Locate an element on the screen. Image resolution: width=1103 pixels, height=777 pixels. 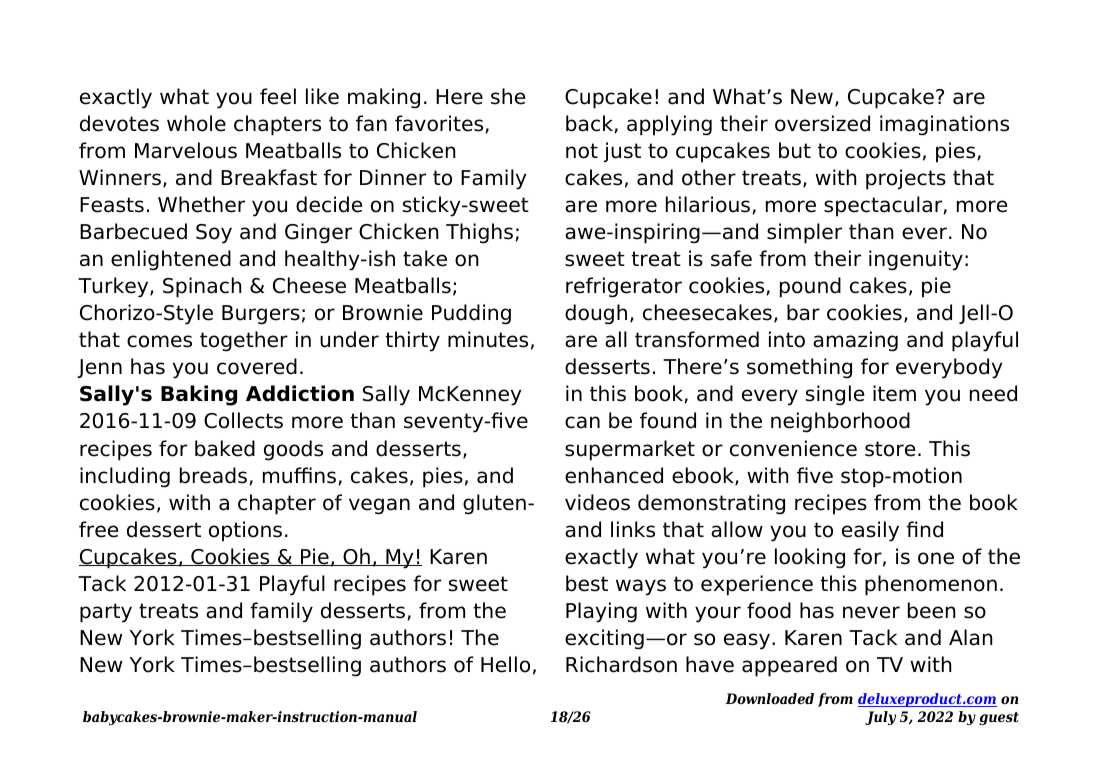
dough is located at coordinates (596, 314).
